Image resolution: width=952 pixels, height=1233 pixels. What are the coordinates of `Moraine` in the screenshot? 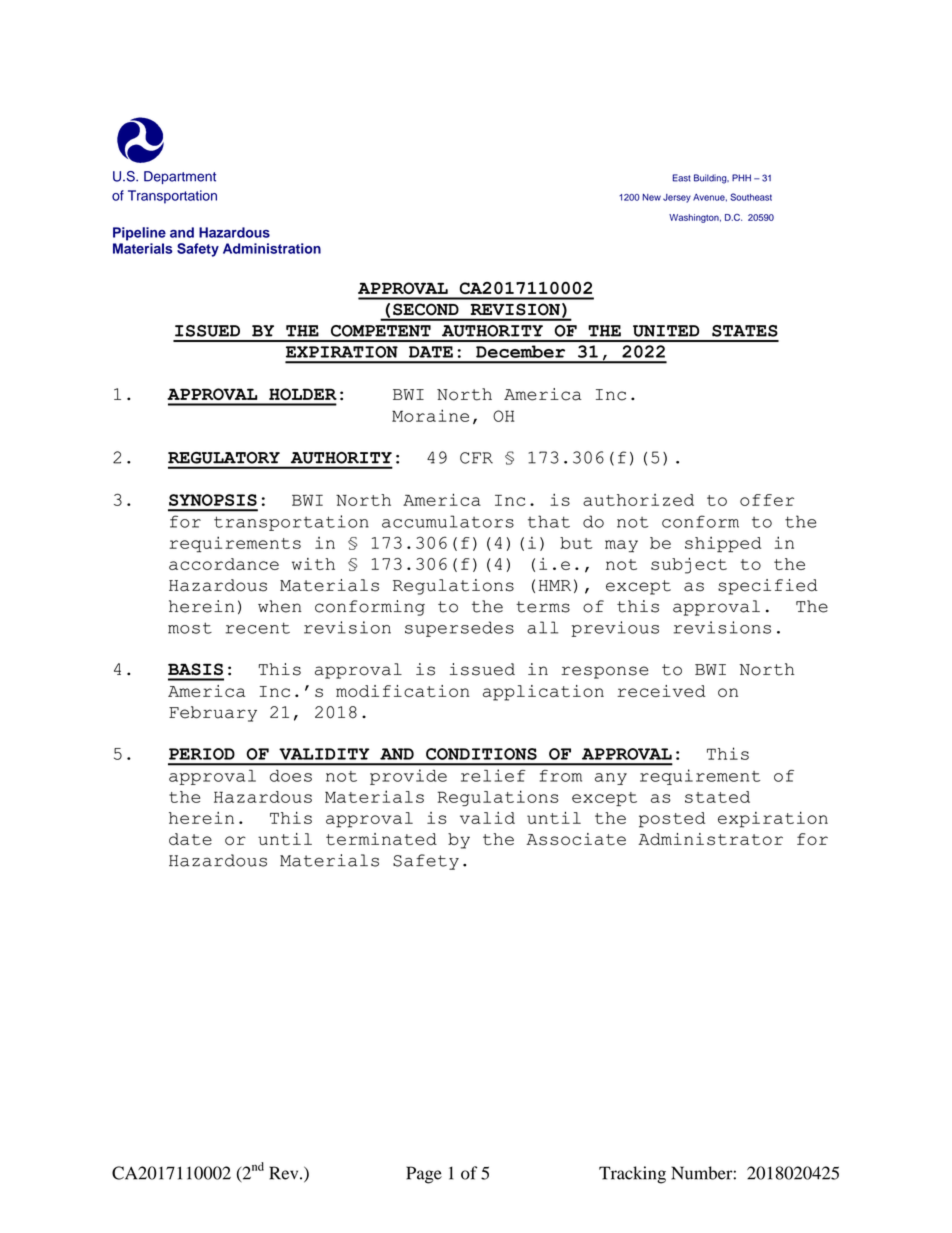 It's located at (430, 415).
